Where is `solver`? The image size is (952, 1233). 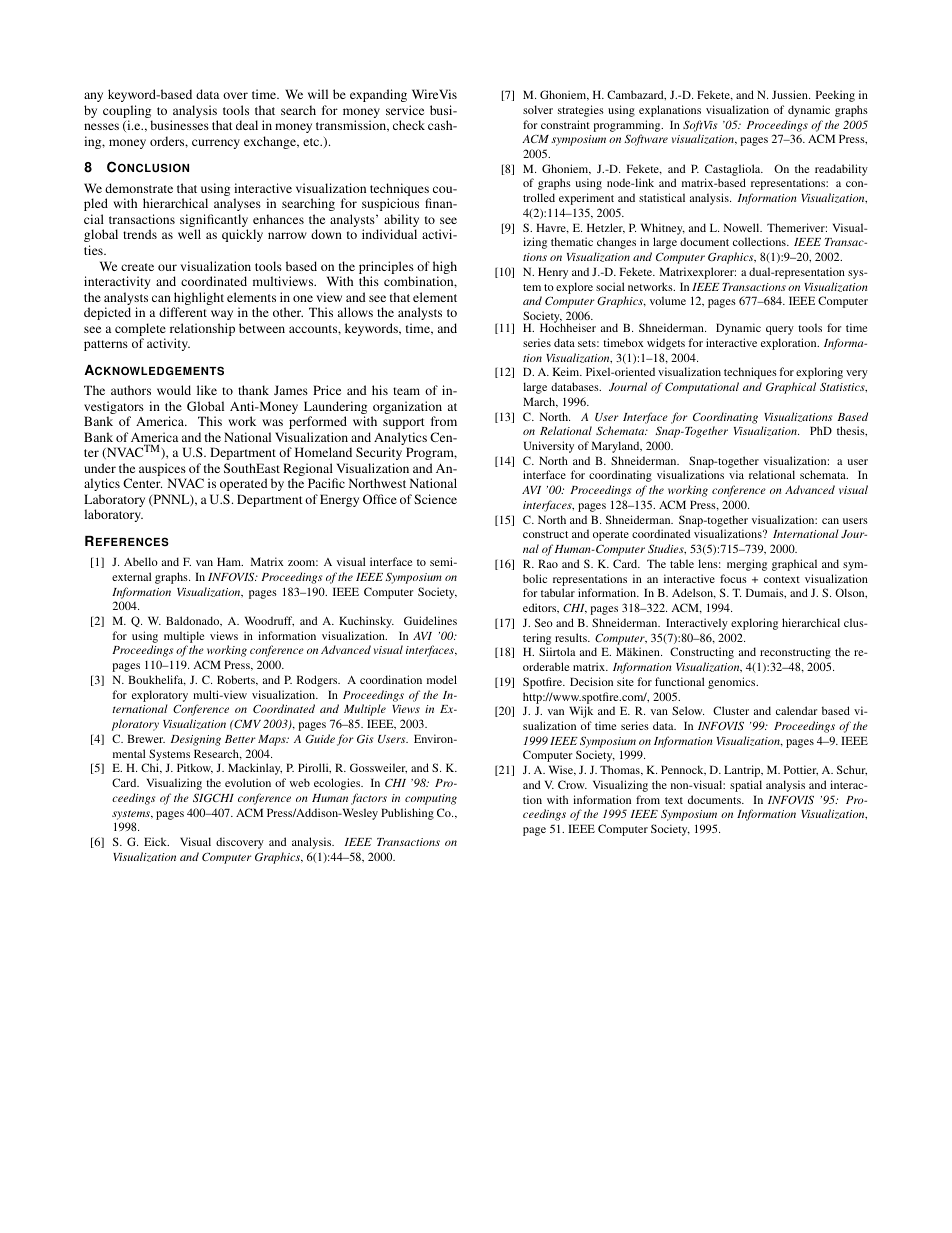
solver is located at coordinates (538, 109).
